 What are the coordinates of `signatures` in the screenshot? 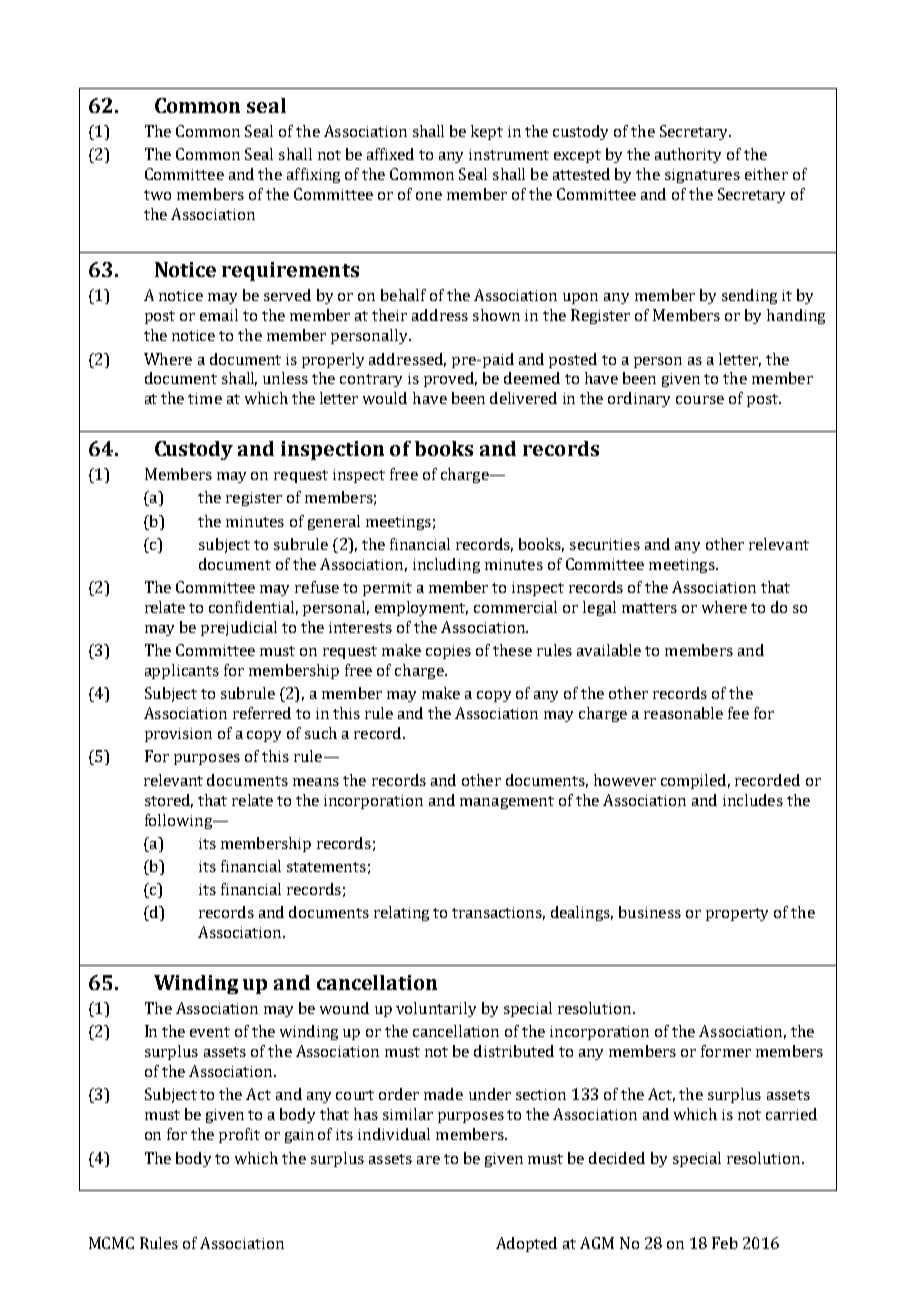 It's located at (702, 176).
